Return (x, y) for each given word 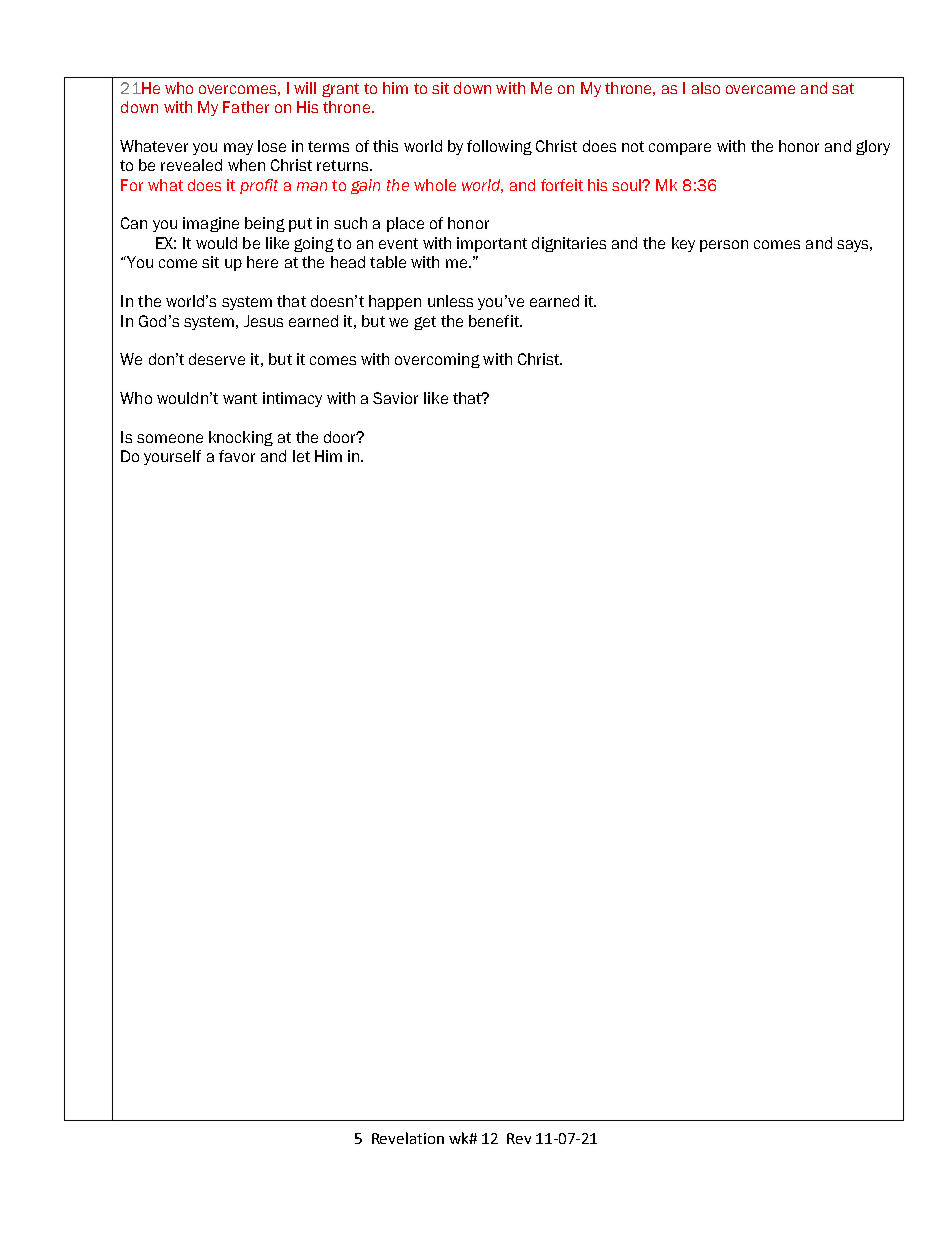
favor (237, 456)
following (499, 147)
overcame (760, 89)
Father (246, 107)
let (301, 456)
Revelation (408, 1138)
